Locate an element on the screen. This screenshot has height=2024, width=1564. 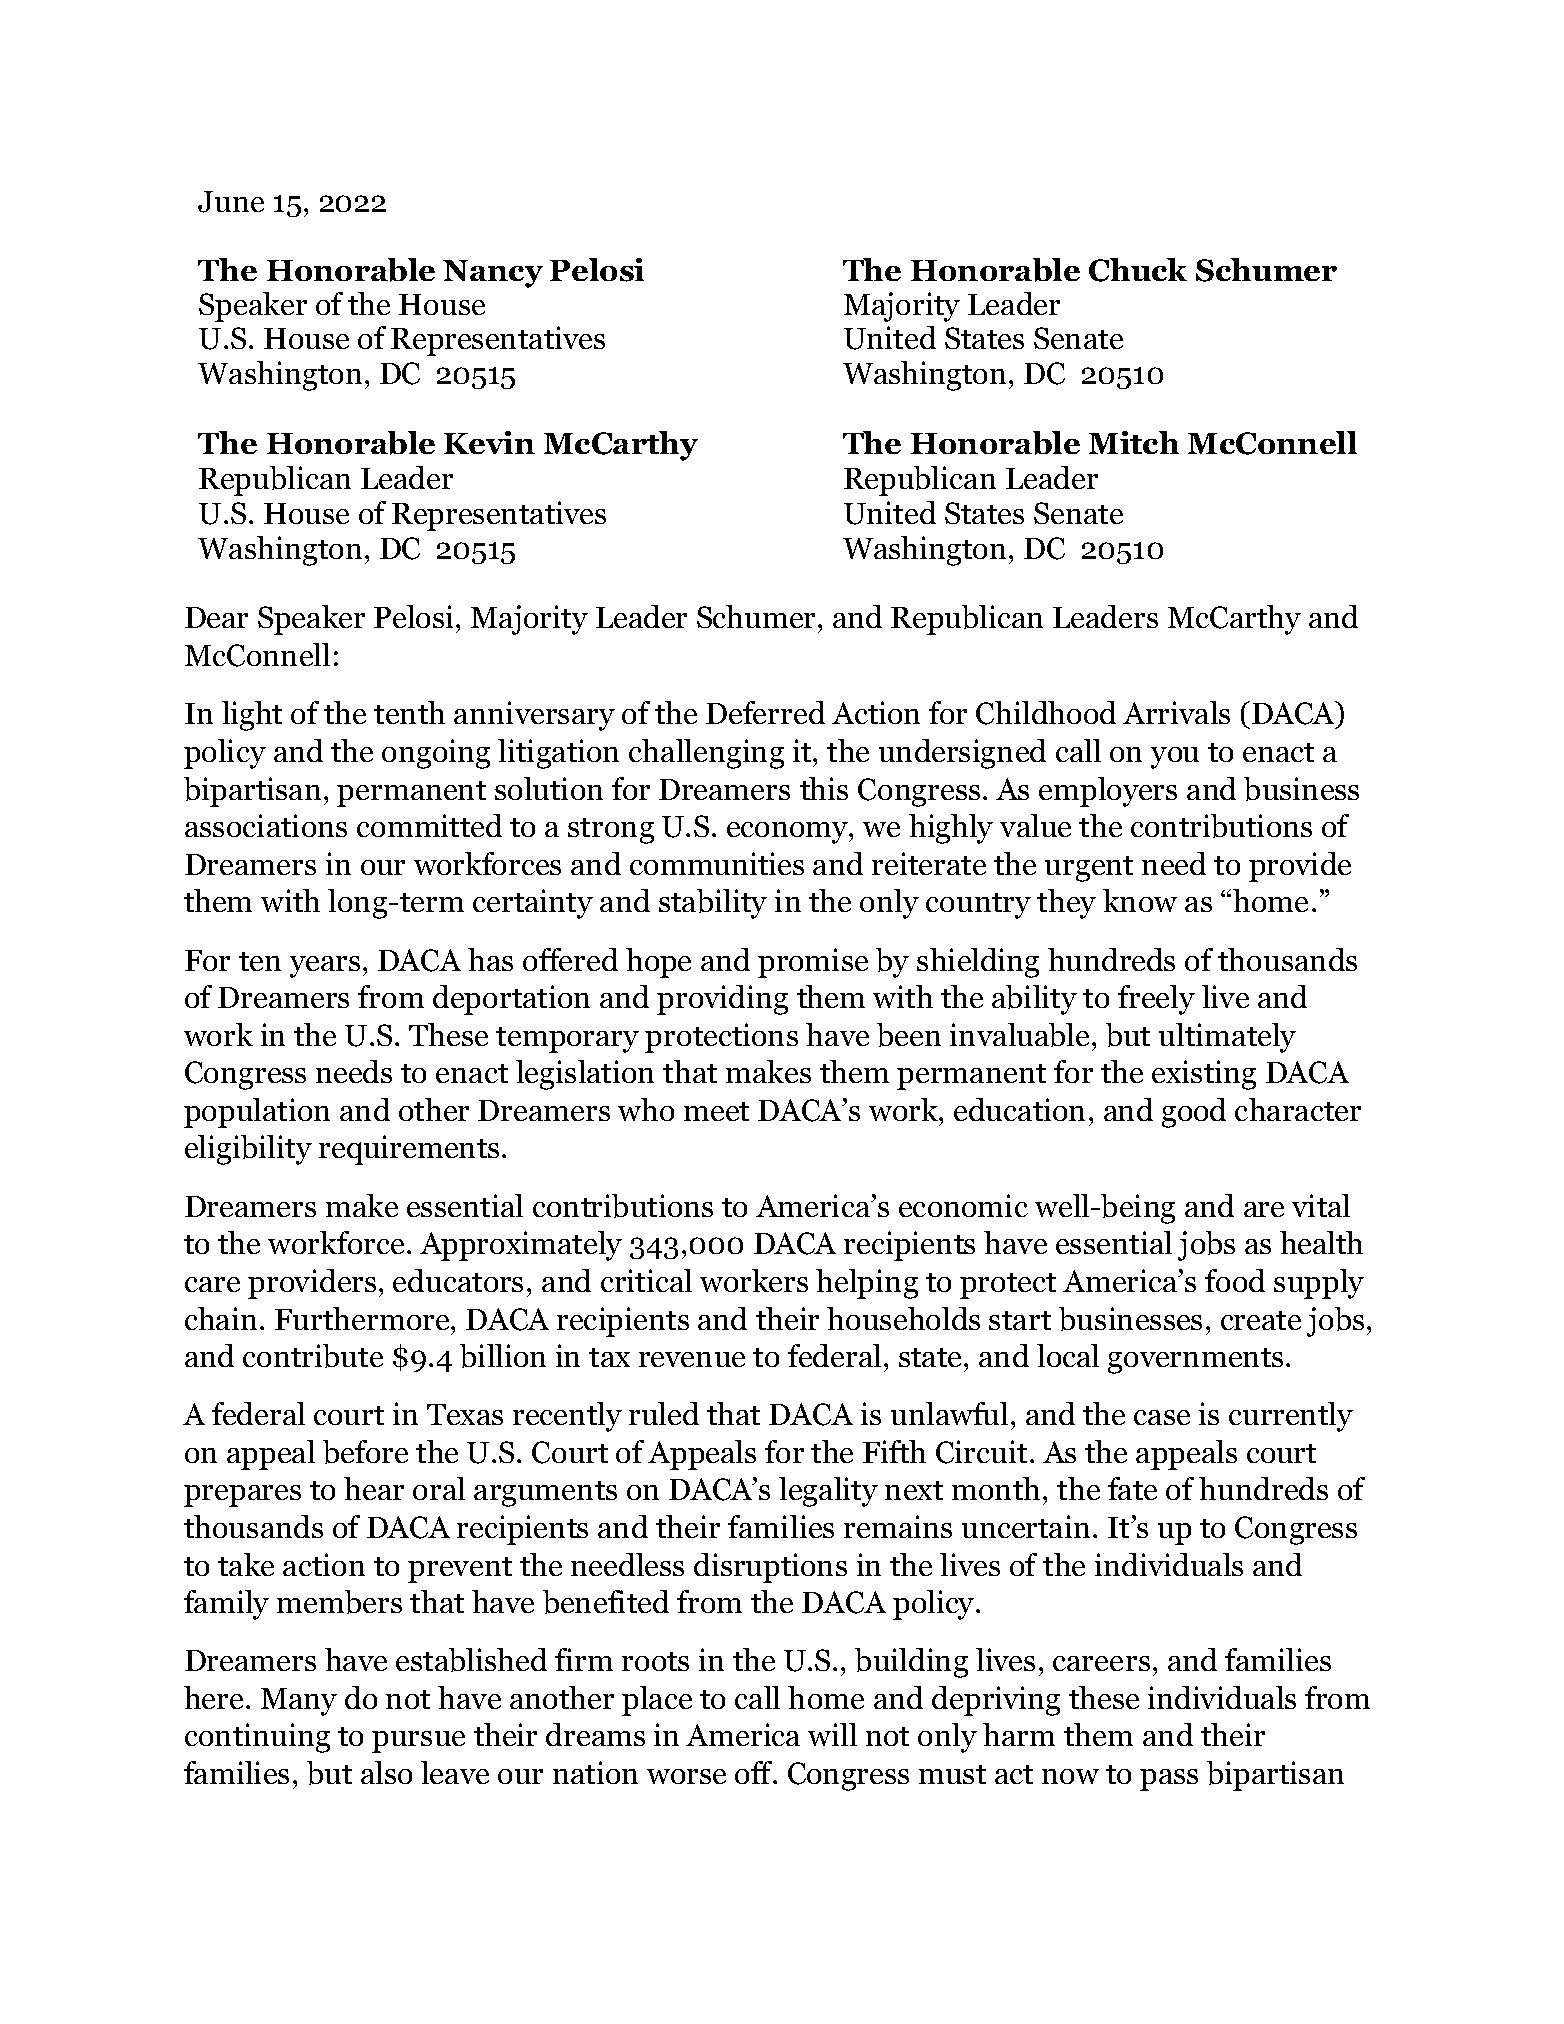
June is located at coordinates (231, 202).
